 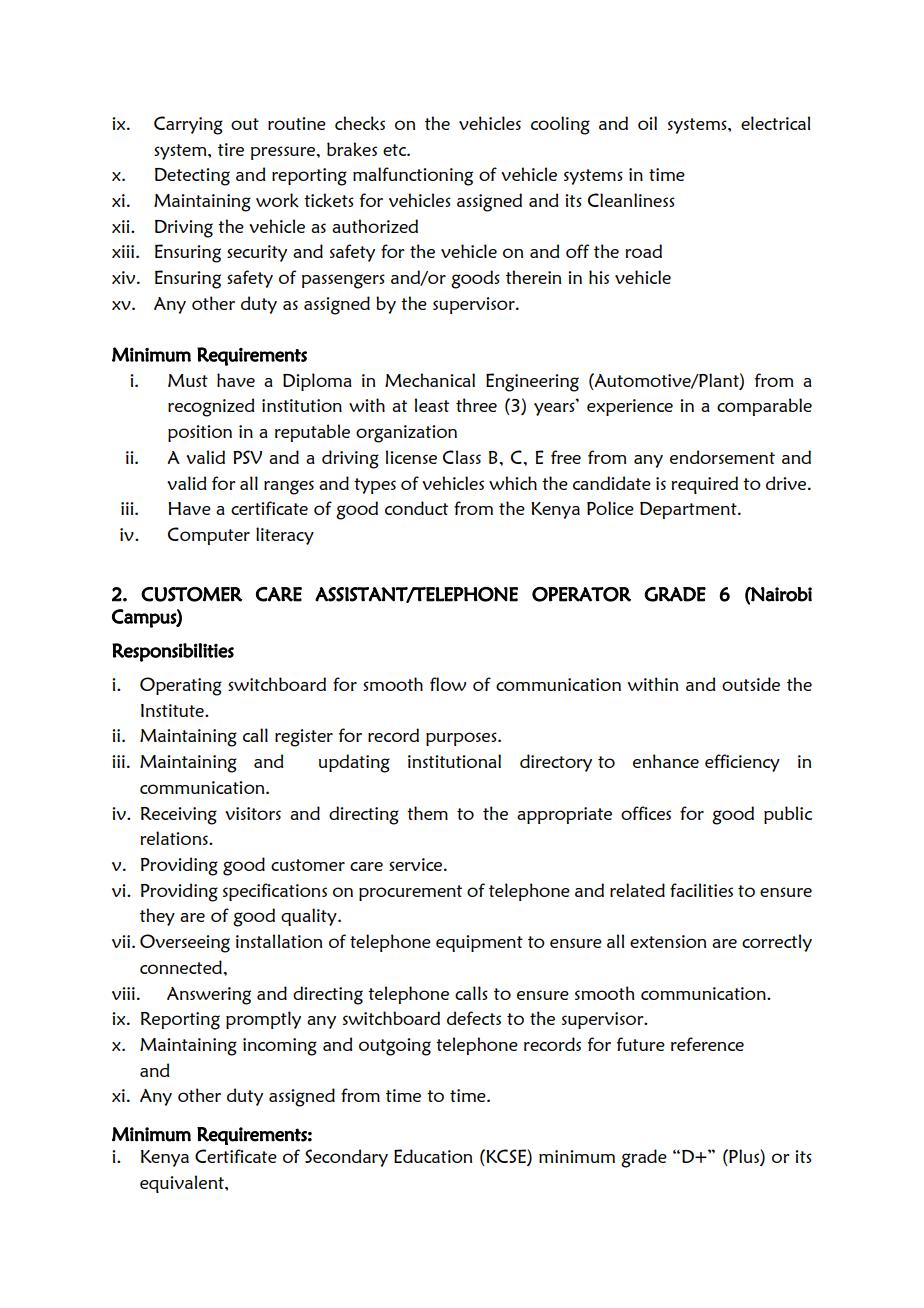 What do you see at coordinates (211, 407) in the screenshot?
I see `recognized` at bounding box center [211, 407].
